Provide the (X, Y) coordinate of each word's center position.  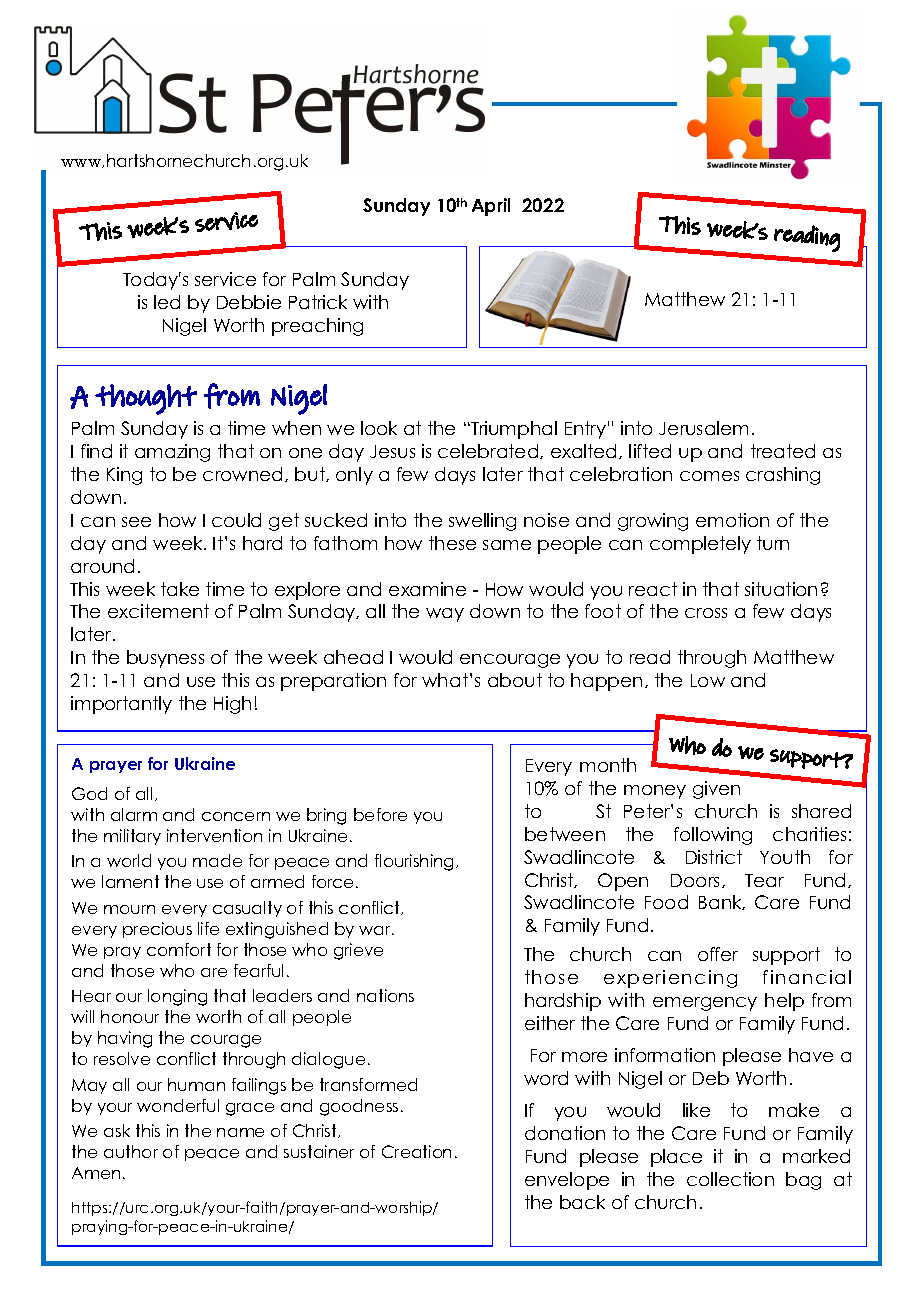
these (452, 543)
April (491, 207)
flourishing (416, 862)
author (131, 1151)
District (714, 857)
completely (700, 545)
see (136, 522)
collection (730, 1179)
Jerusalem (703, 428)
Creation (416, 1151)
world (129, 860)
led (167, 302)
